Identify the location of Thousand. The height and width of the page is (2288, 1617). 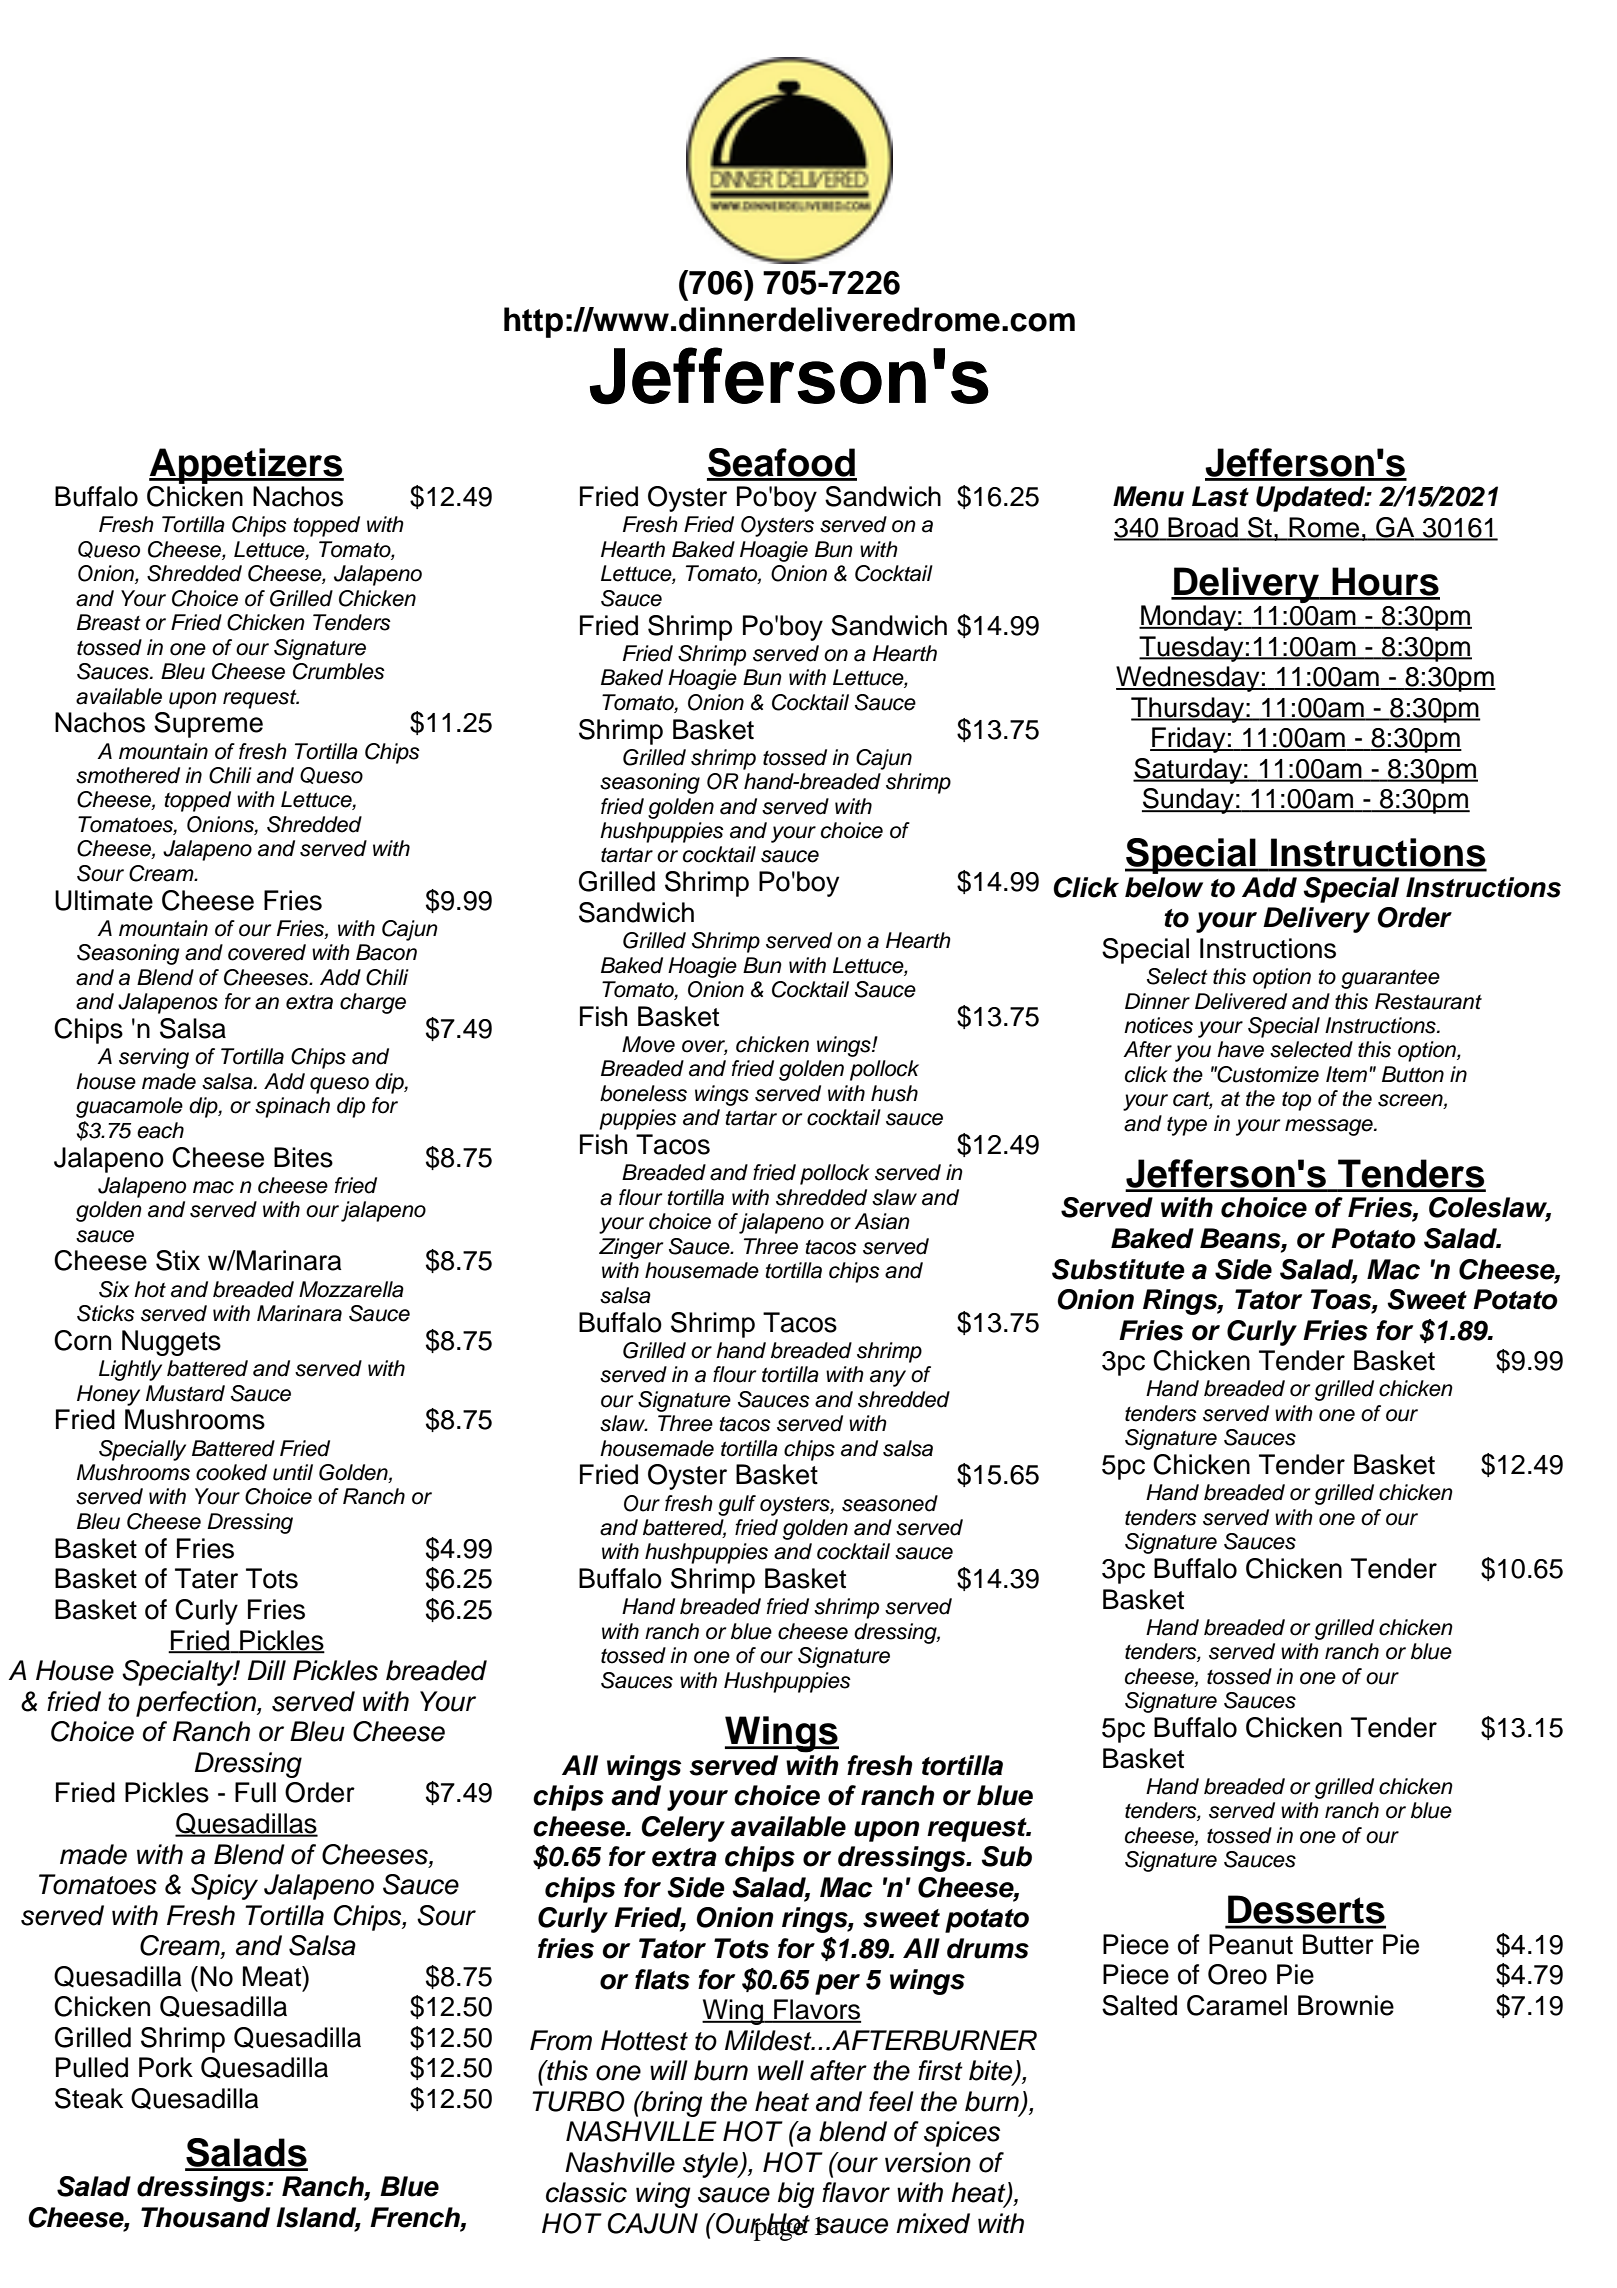
(205, 2217).
